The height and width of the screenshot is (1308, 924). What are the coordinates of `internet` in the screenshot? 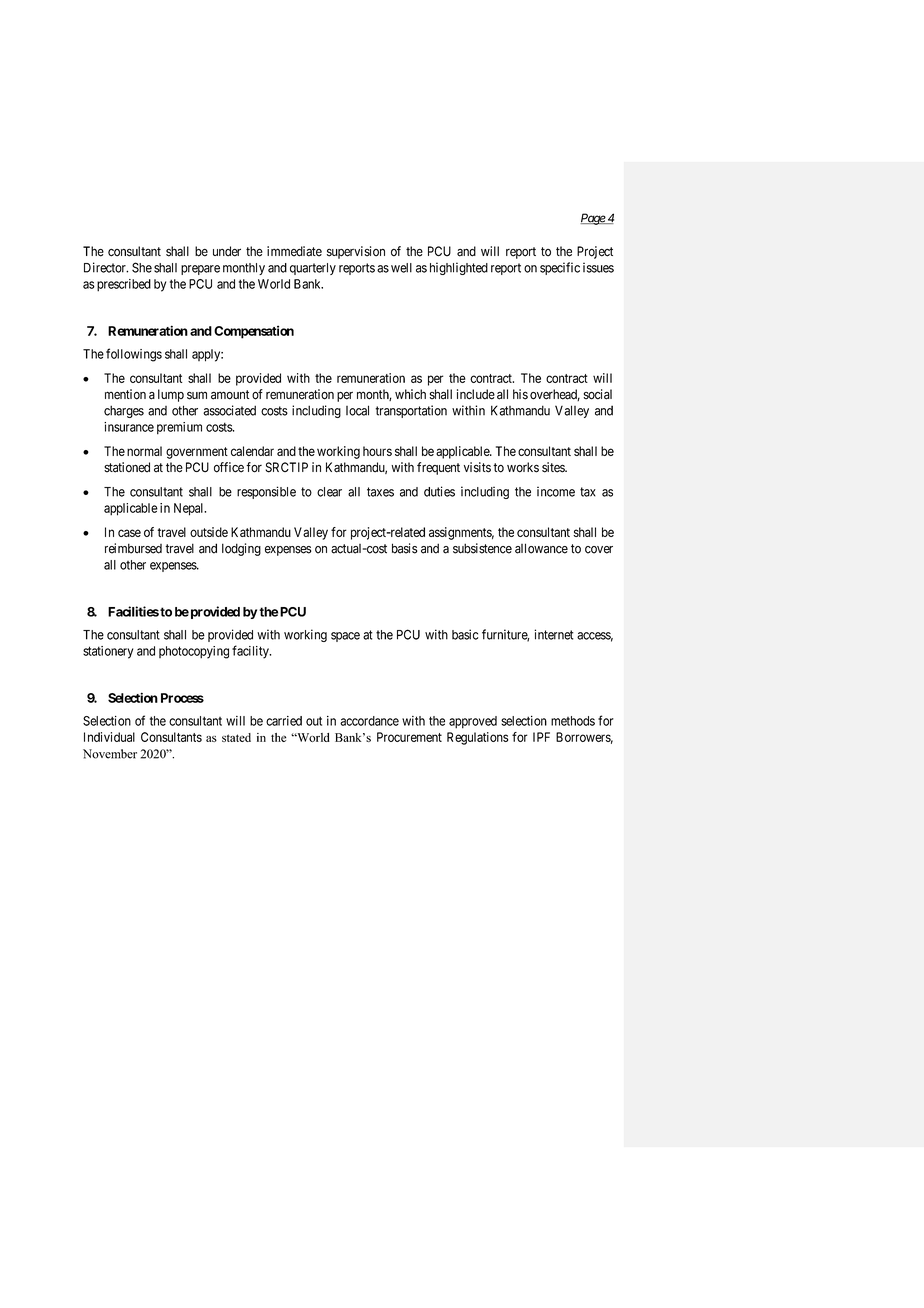 It's located at (554, 634).
